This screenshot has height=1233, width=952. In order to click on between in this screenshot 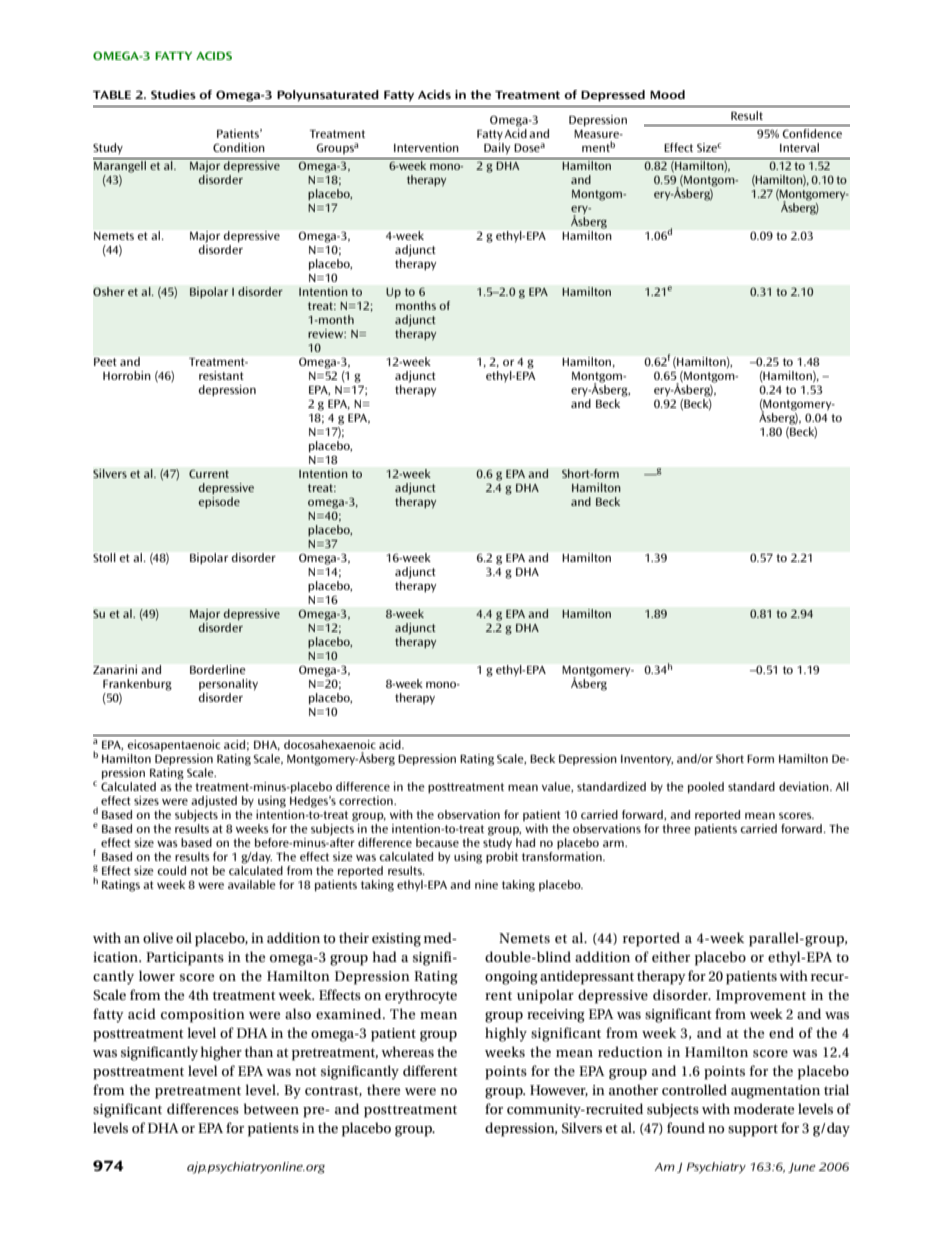, I will do `click(271, 1108)`.
